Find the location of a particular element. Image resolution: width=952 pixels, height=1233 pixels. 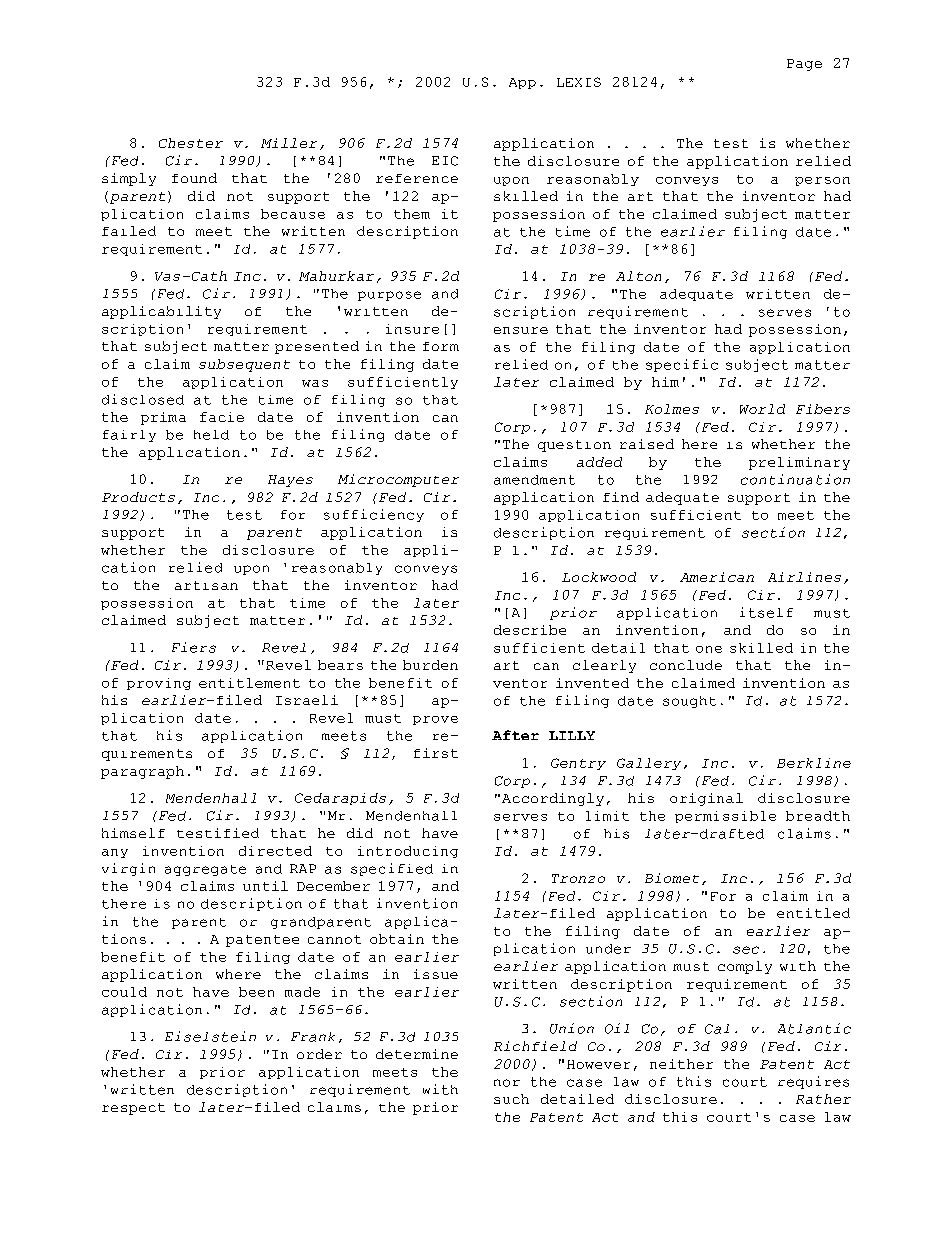

artisan is located at coordinates (206, 585).
